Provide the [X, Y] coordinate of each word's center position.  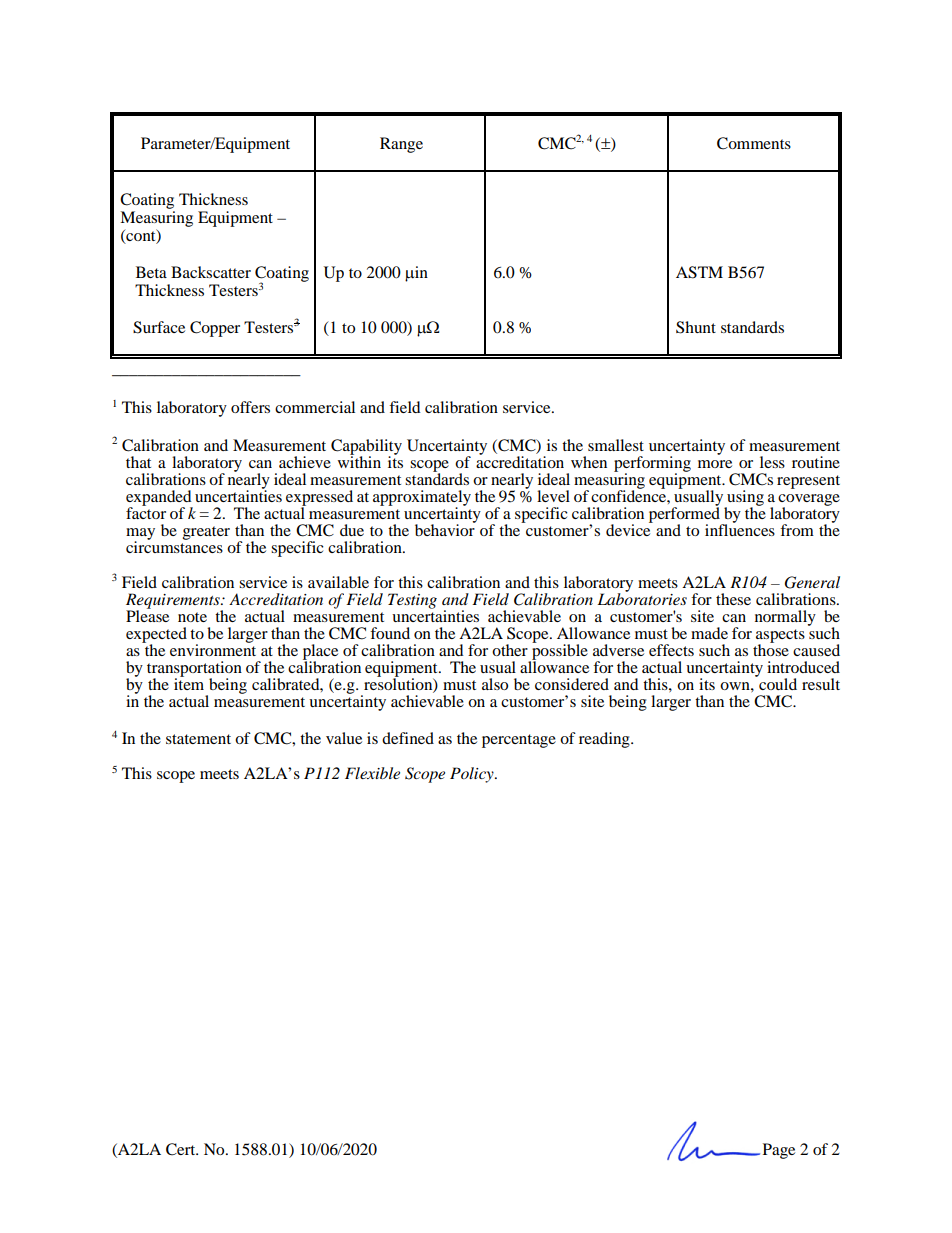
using [744, 499]
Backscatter [211, 272]
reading [605, 740]
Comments [754, 143]
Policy [473, 775]
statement [198, 739]
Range [401, 145]
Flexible [372, 773]
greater [206, 533]
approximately [422, 499]
